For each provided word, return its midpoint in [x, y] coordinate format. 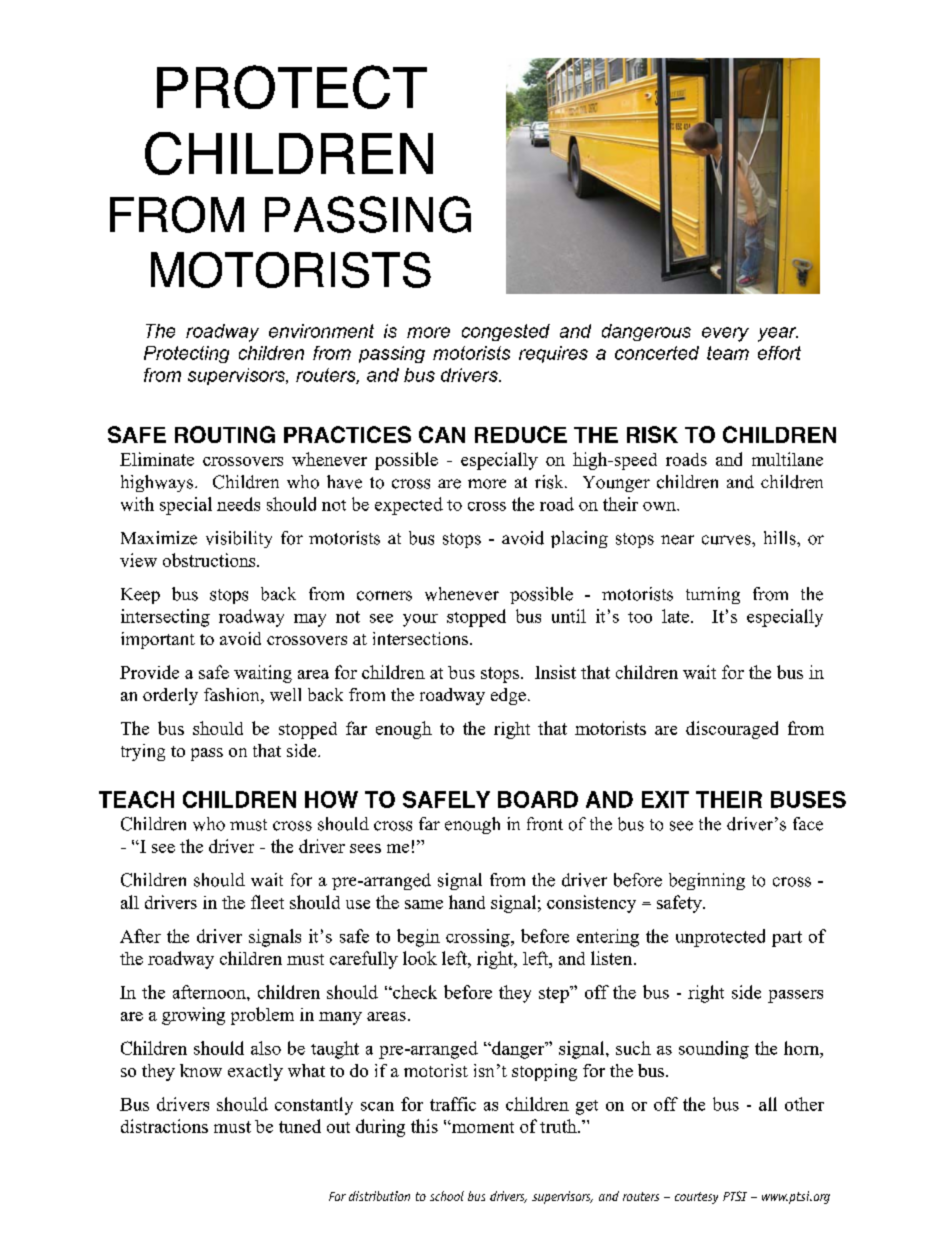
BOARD [538, 799]
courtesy [696, 1198]
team [728, 353]
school [447, 1196]
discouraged [732, 730]
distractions [164, 1126]
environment [321, 331]
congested [506, 332]
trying [143, 752]
